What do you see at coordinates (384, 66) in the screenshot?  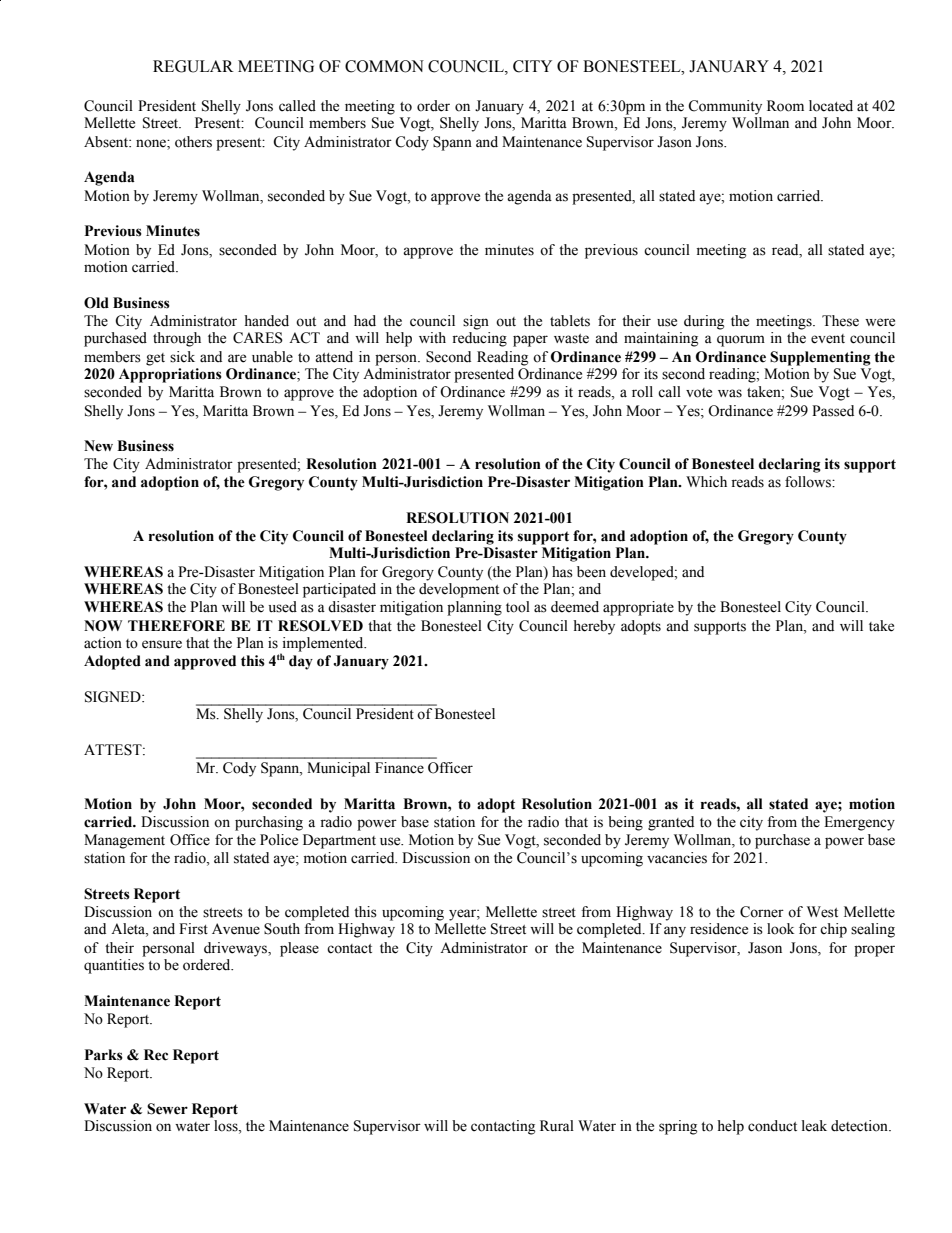 I see `COMMON` at bounding box center [384, 66].
